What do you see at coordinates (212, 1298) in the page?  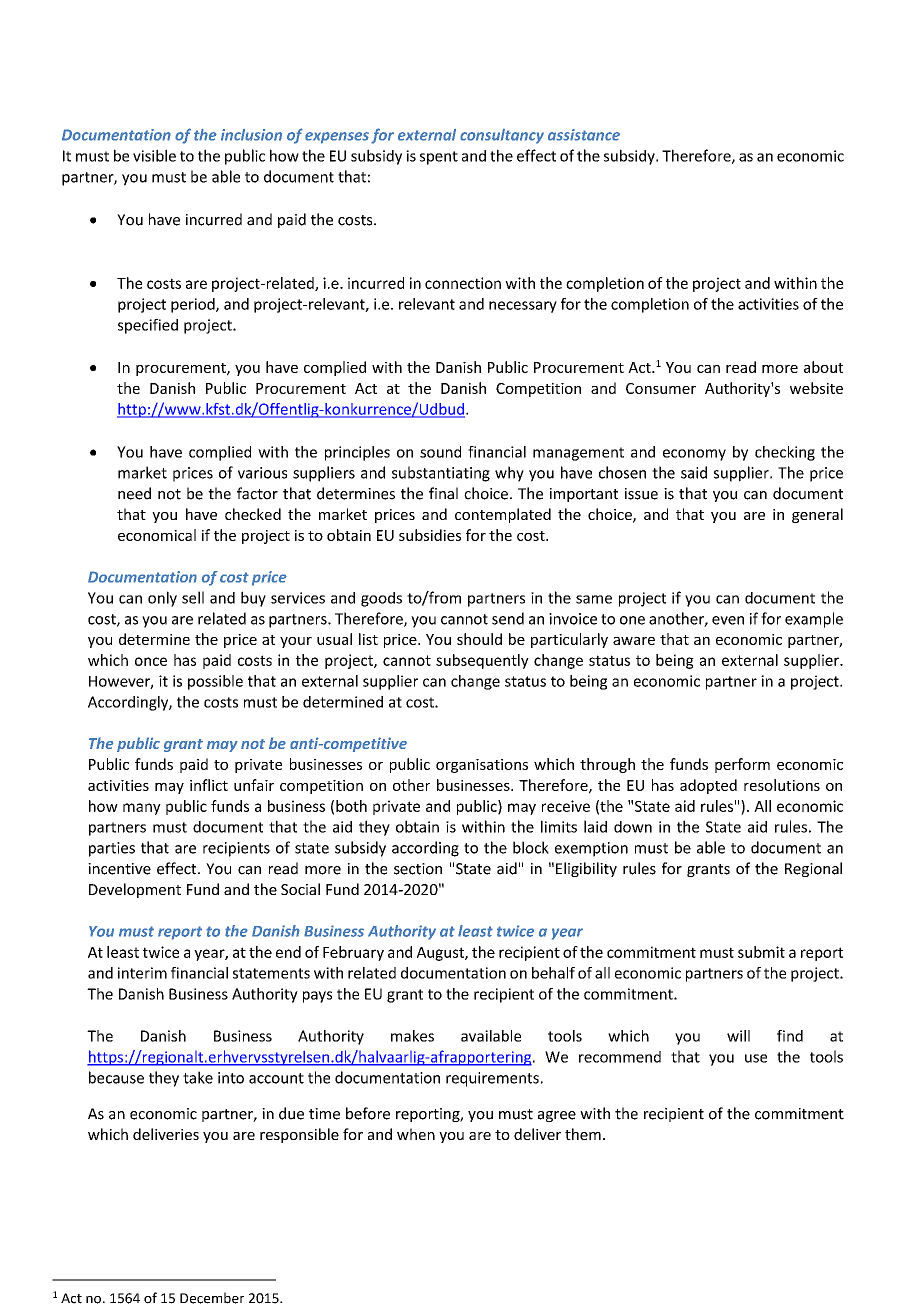 I see `December` at bounding box center [212, 1298].
